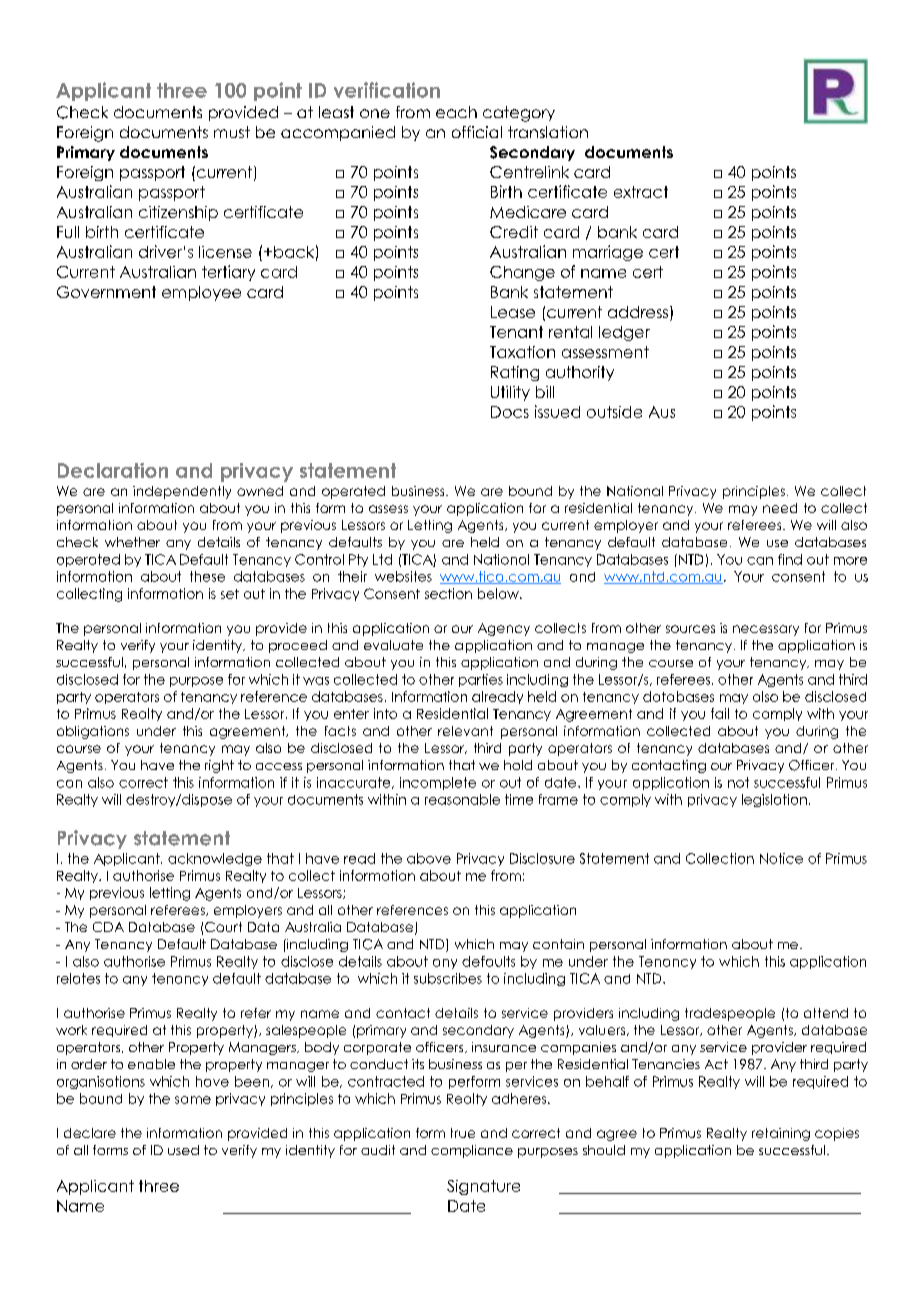 The width and height of the screenshot is (924, 1308). What do you see at coordinates (232, 132) in the screenshot?
I see `must` at bounding box center [232, 132].
